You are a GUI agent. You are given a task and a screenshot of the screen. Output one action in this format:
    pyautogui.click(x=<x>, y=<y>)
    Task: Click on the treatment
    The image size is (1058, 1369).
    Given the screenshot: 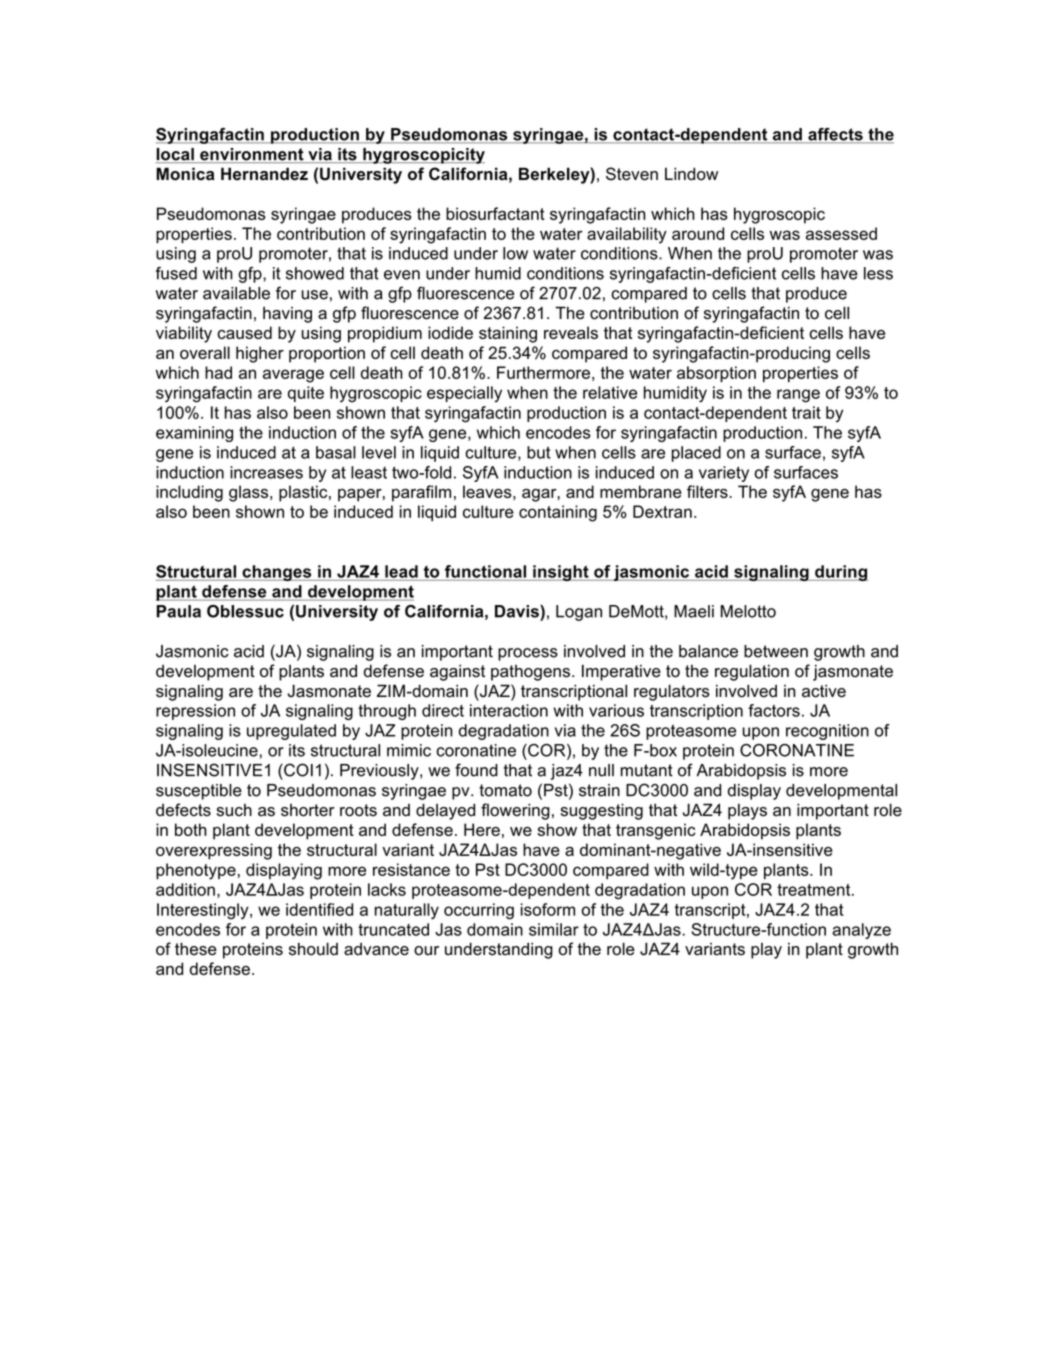 What is the action you would take?
    pyautogui.click(x=815, y=890)
